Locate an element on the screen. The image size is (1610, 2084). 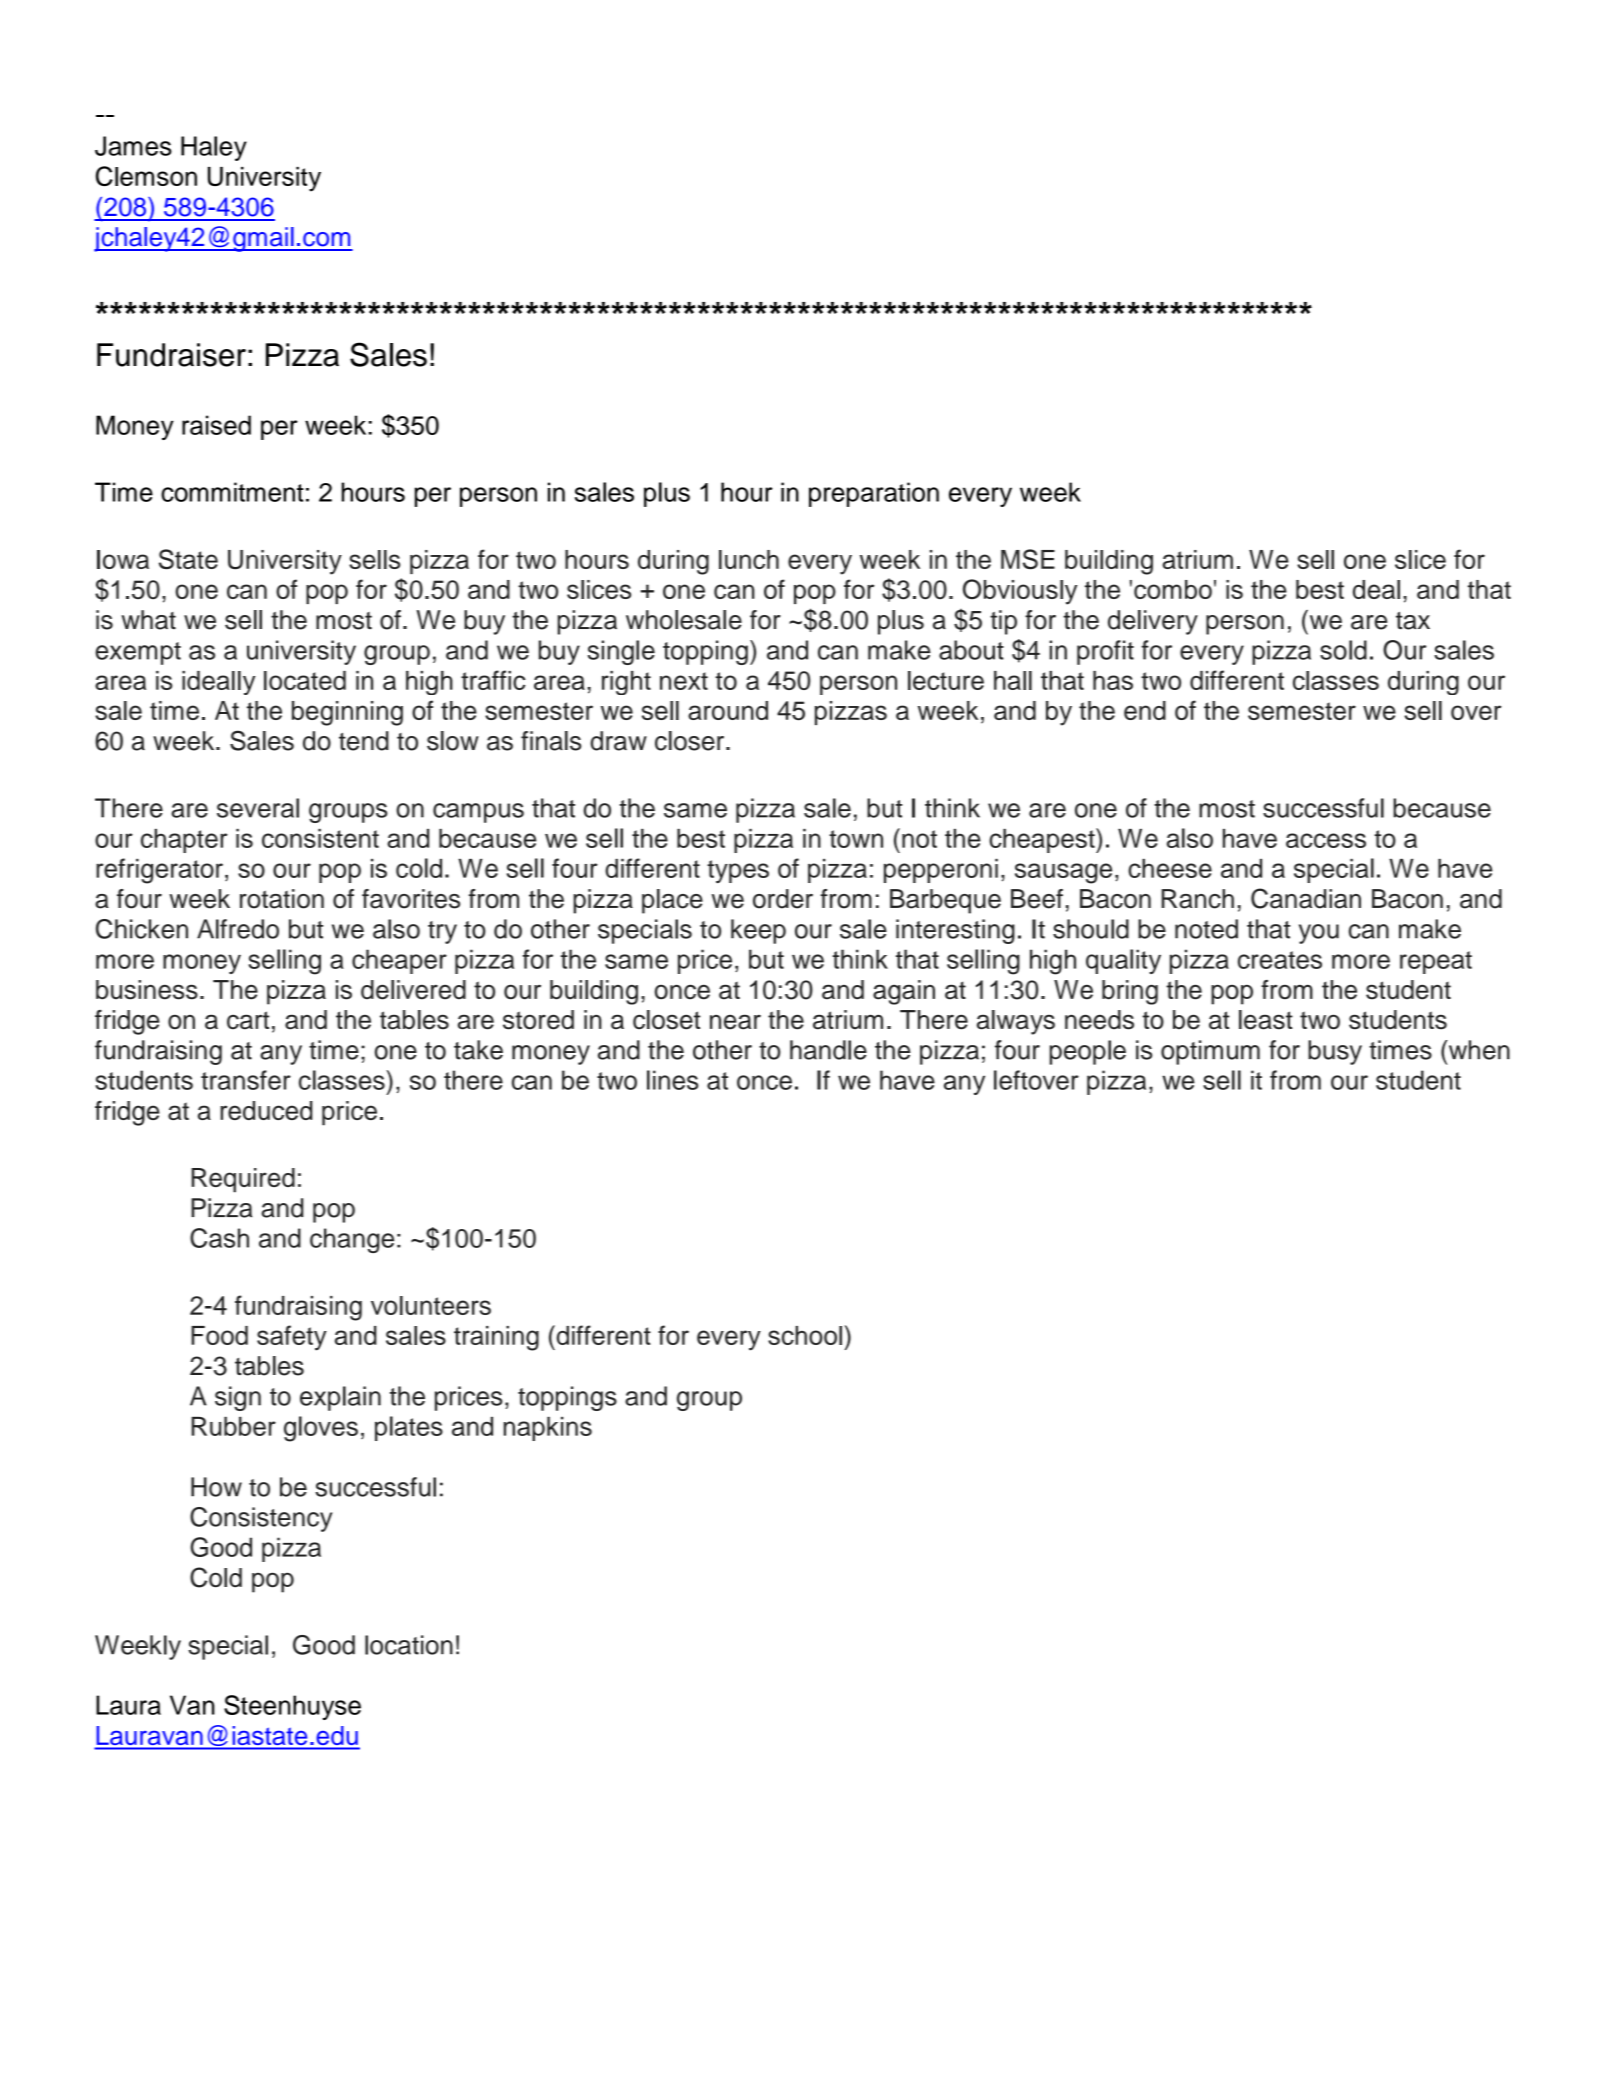
location is located at coordinates (409, 1645).
